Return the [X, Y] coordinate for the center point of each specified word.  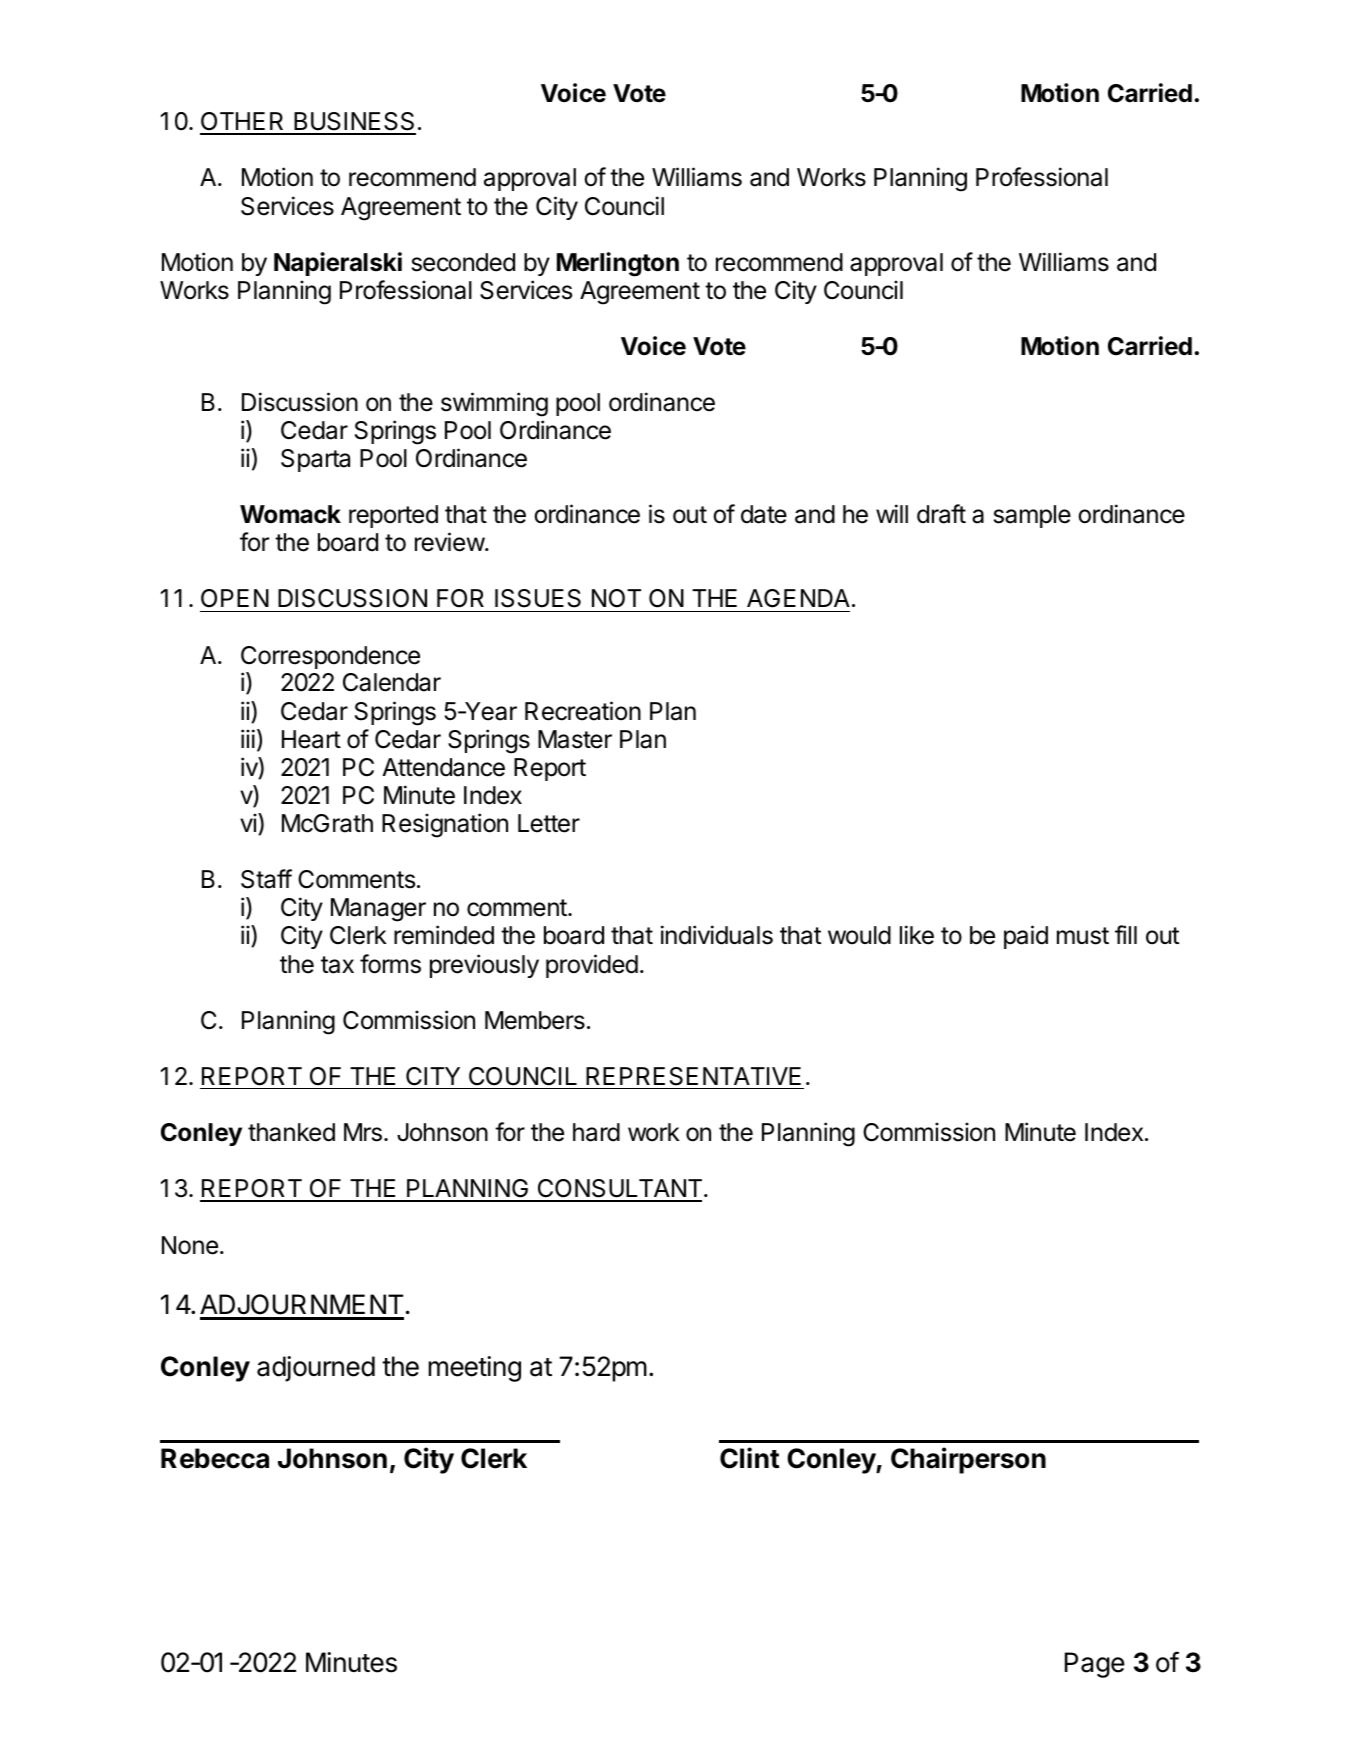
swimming [494, 404]
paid [1026, 937]
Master [575, 739]
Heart [311, 739]
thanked [291, 1132]
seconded [463, 262]
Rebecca [215, 1458]
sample [1032, 516]
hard [596, 1132]
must [1083, 936]
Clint [749, 1458]
